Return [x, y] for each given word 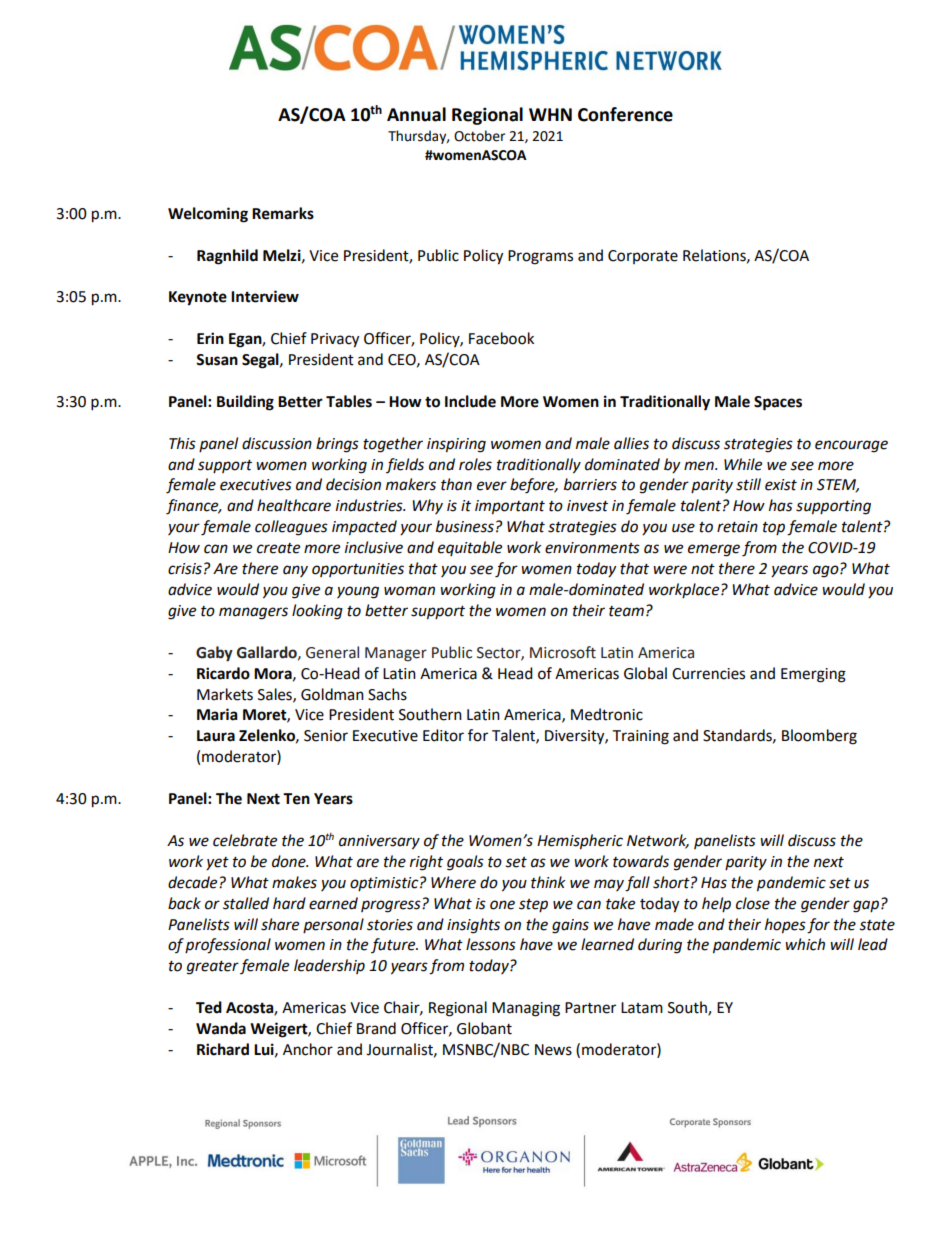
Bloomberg [819, 737]
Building [245, 403]
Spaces [778, 403]
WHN [550, 114]
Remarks [283, 213]
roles [475, 464]
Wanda [221, 1028]
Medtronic [607, 714]
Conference [625, 114]
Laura [216, 736]
